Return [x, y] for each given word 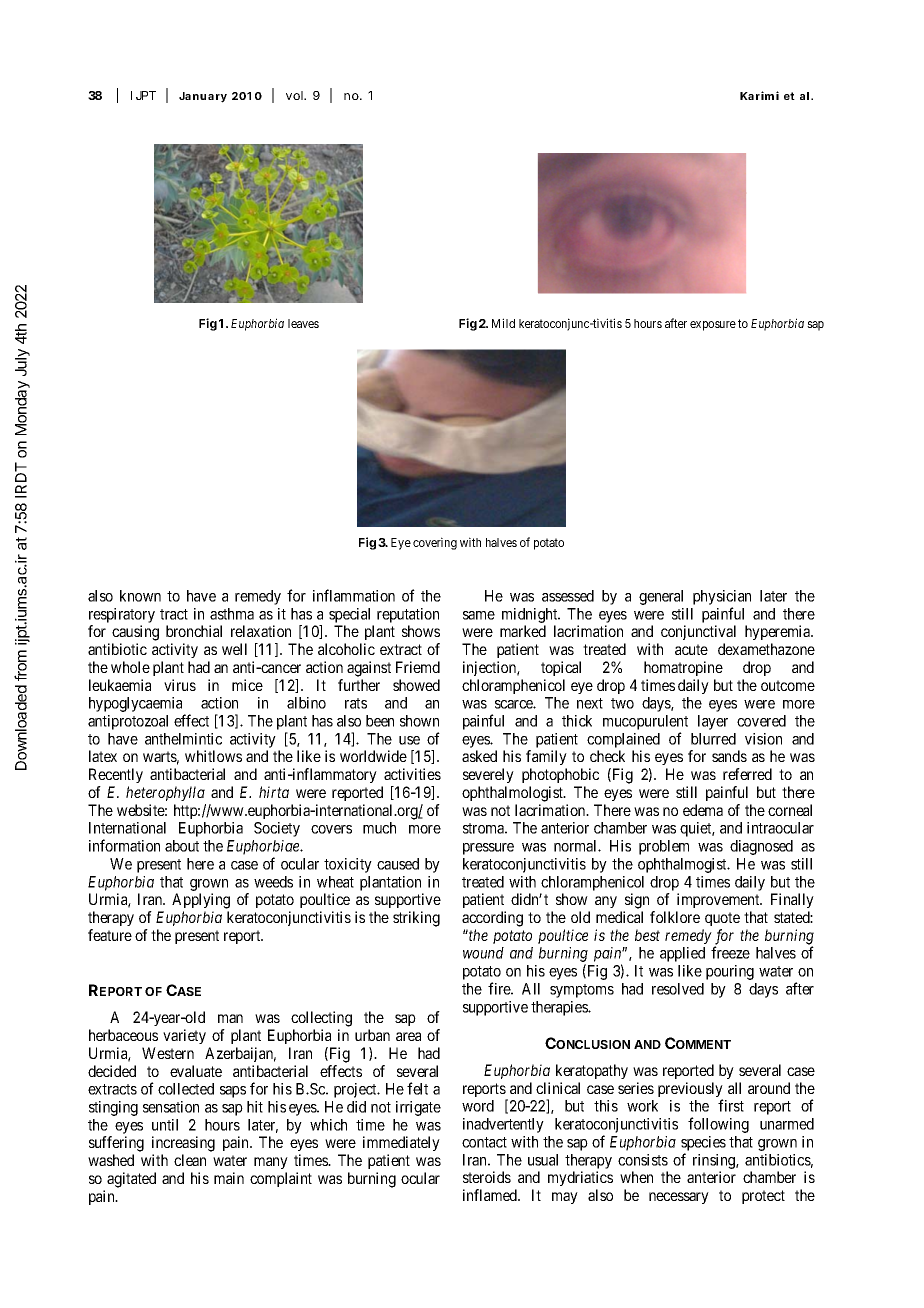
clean [190, 1160]
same [479, 615]
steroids [487, 1177]
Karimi [759, 95]
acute [691, 649]
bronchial [194, 631]
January [203, 97]
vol [295, 95]
